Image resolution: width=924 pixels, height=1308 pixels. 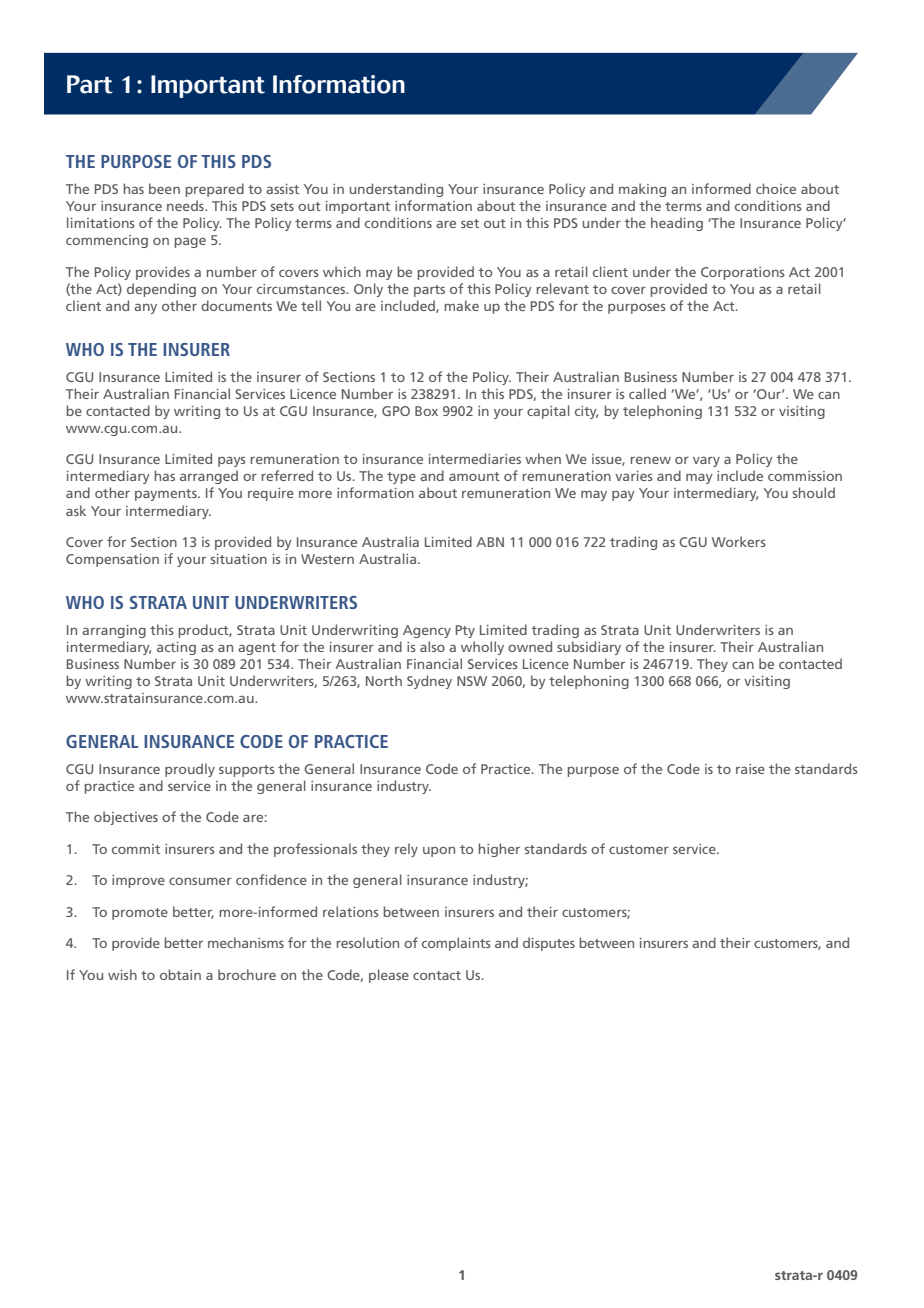 I want to click on raise, so click(x=750, y=769).
